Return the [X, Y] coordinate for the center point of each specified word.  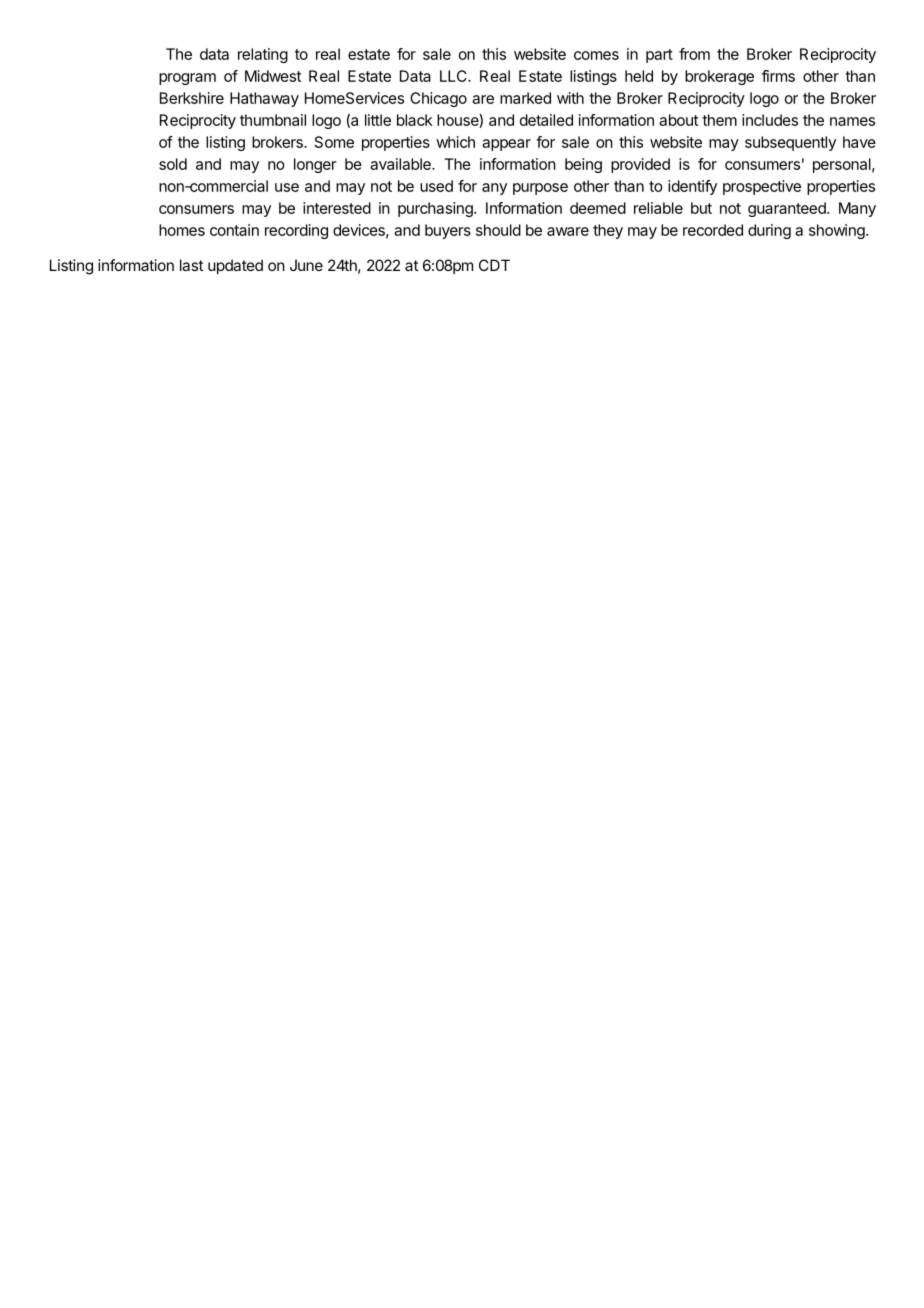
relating [263, 55]
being [583, 165]
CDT [494, 265]
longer [315, 165]
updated [235, 266]
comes [596, 55]
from [694, 54]
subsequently [790, 143]
